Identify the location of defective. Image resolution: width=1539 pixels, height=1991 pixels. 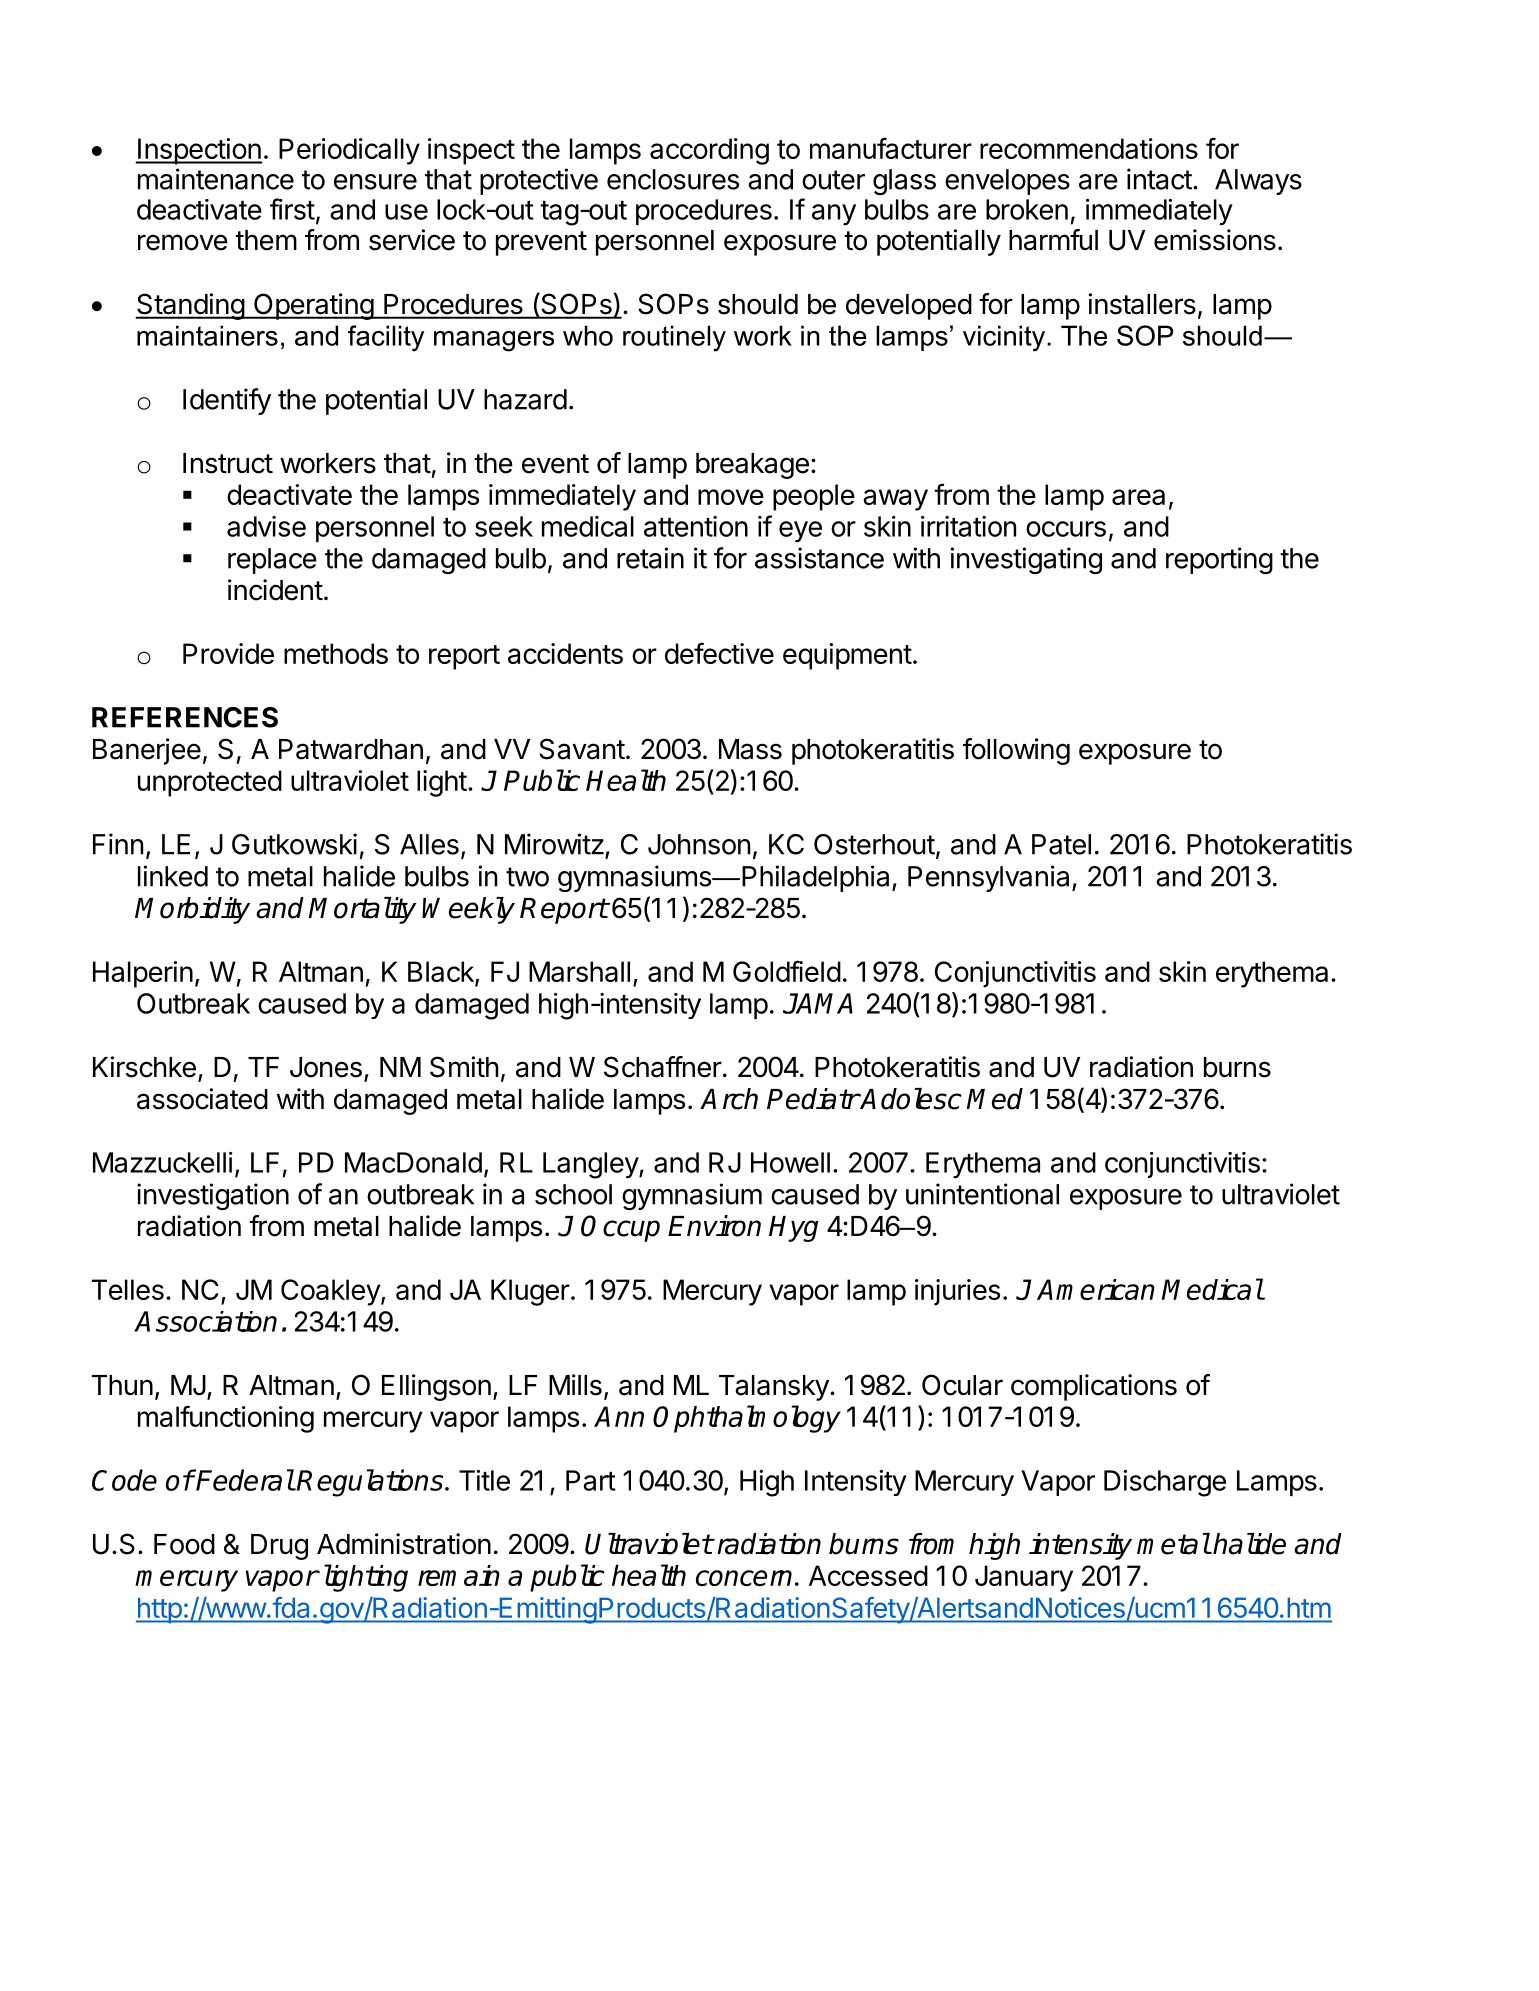
(719, 653).
